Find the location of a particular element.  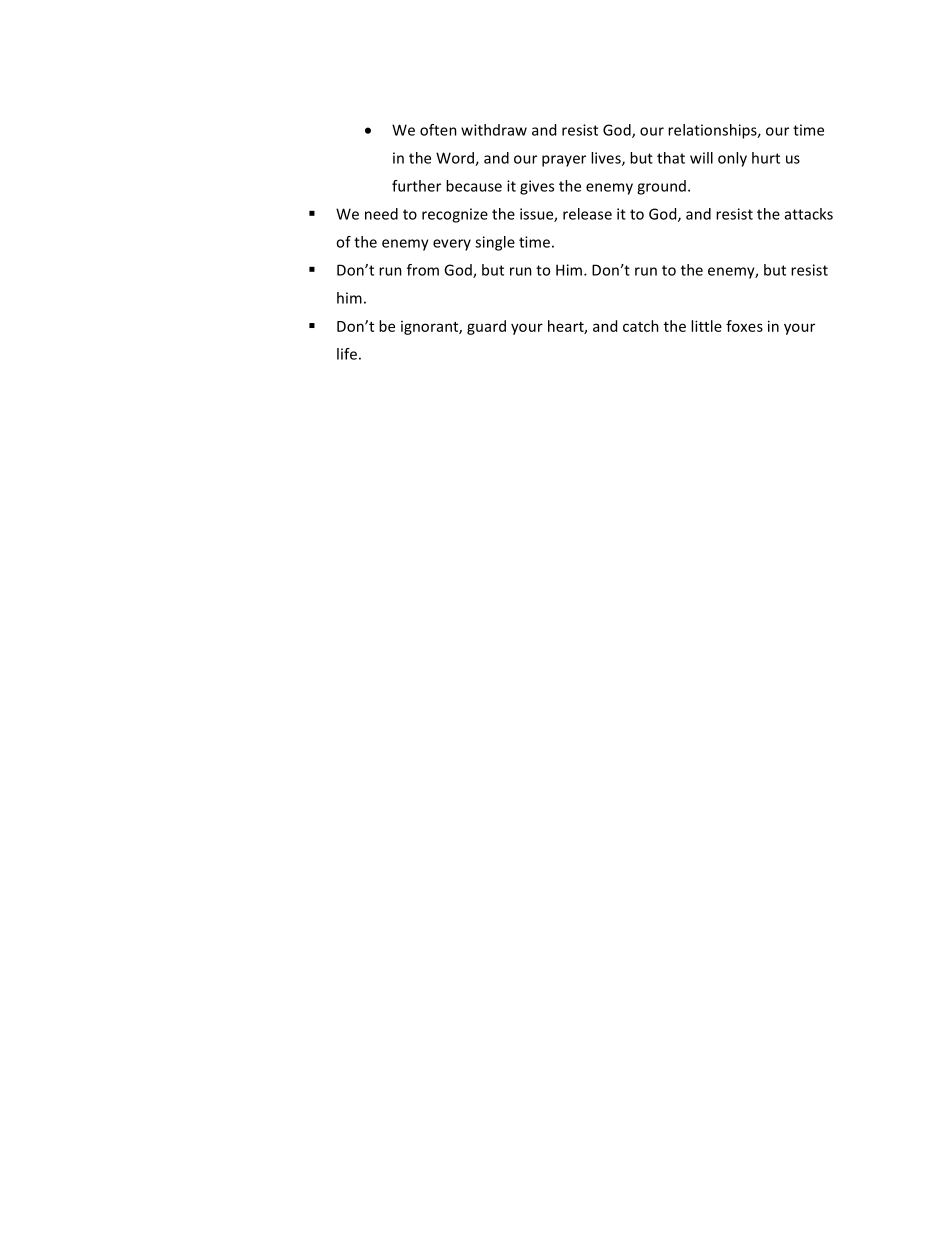

withdraw is located at coordinates (494, 130).
